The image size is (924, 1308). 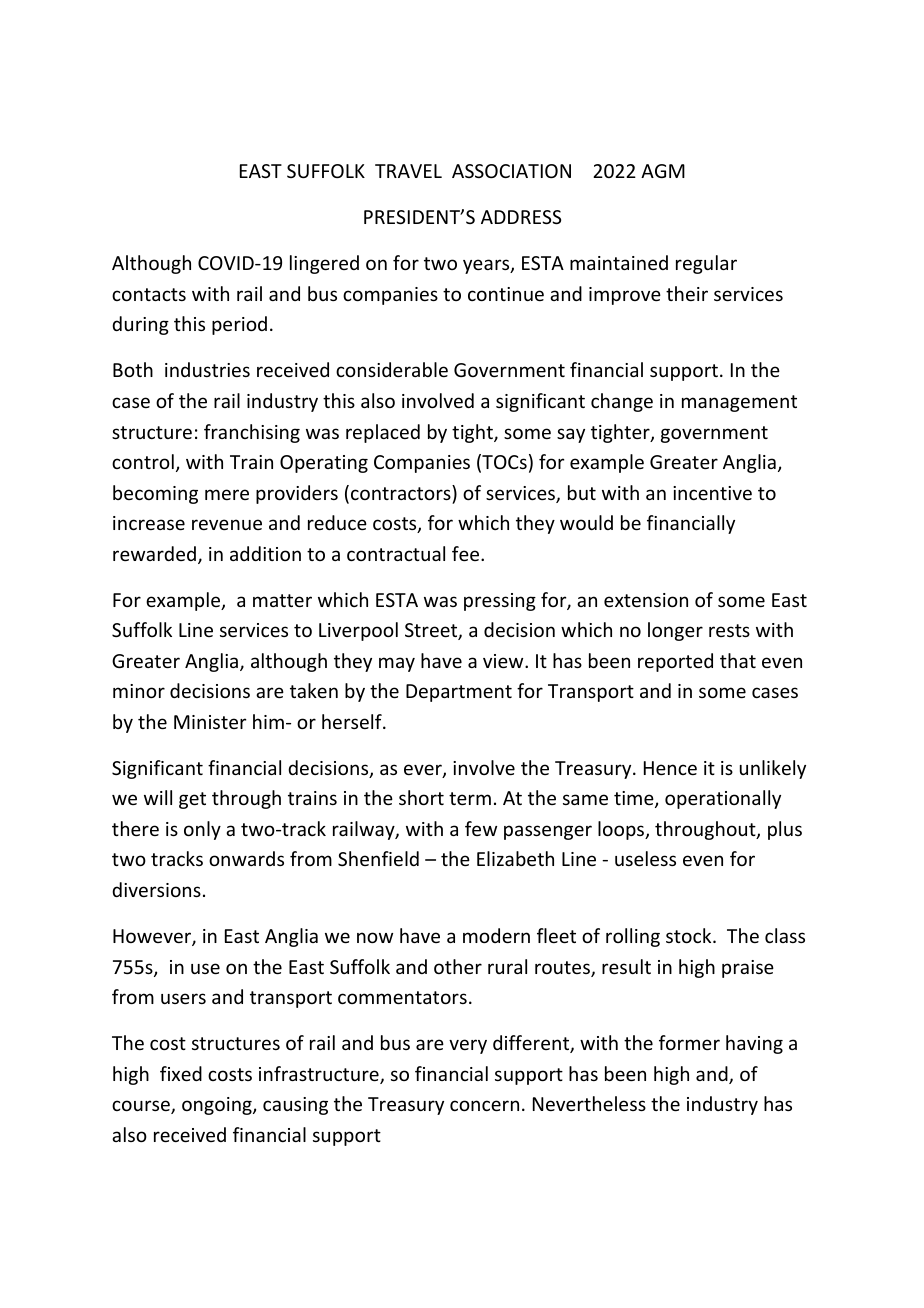 What do you see at coordinates (192, 800) in the screenshot?
I see `get` at bounding box center [192, 800].
